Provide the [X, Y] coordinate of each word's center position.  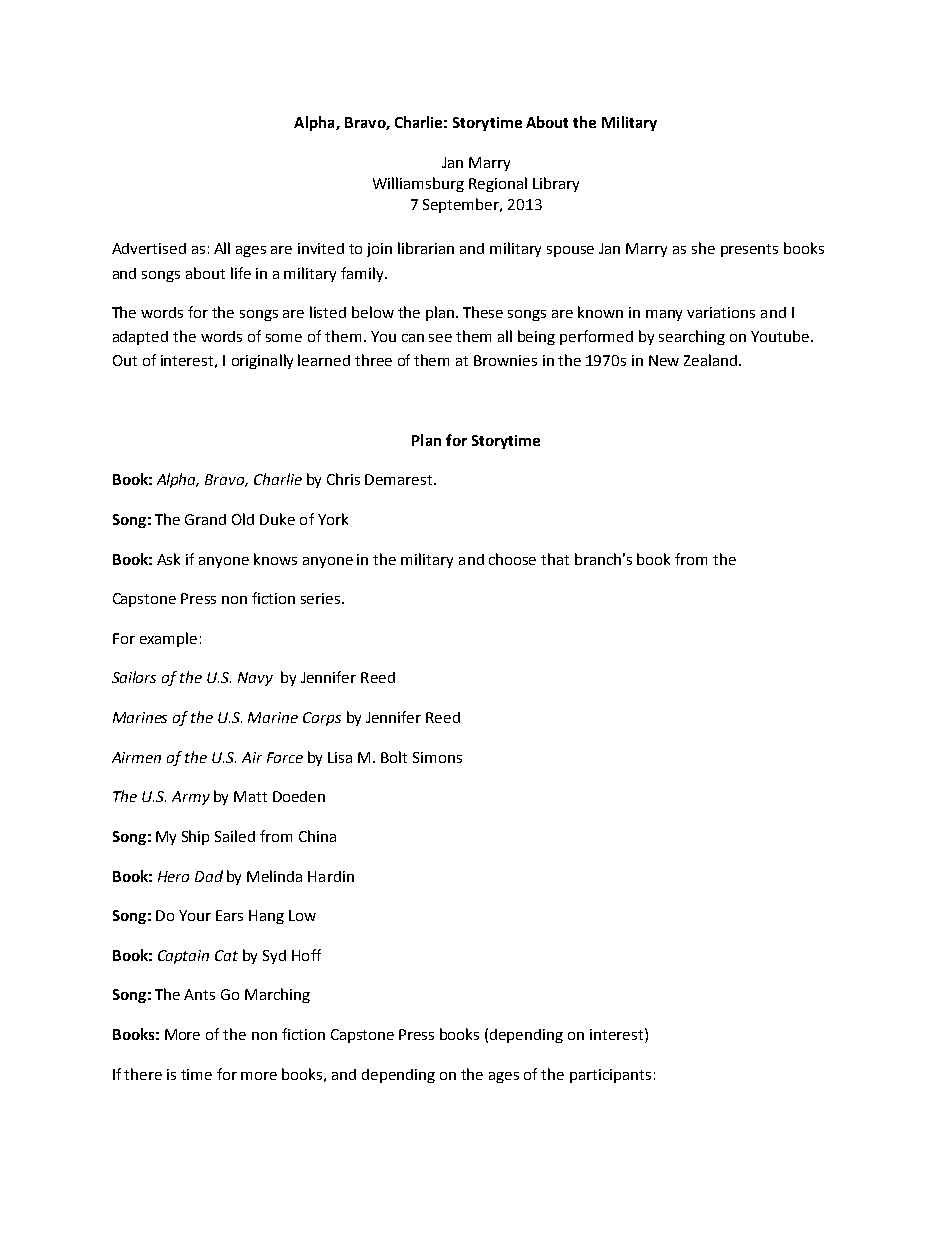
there [143, 1074]
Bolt [394, 757]
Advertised [149, 248]
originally [262, 361]
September [462, 205]
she [703, 248]
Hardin [331, 876]
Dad [209, 876]
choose [512, 559]
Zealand [712, 360]
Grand [205, 519]
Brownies [505, 360]
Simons [437, 757]
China [317, 836]
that [555, 559]
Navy [255, 679]
